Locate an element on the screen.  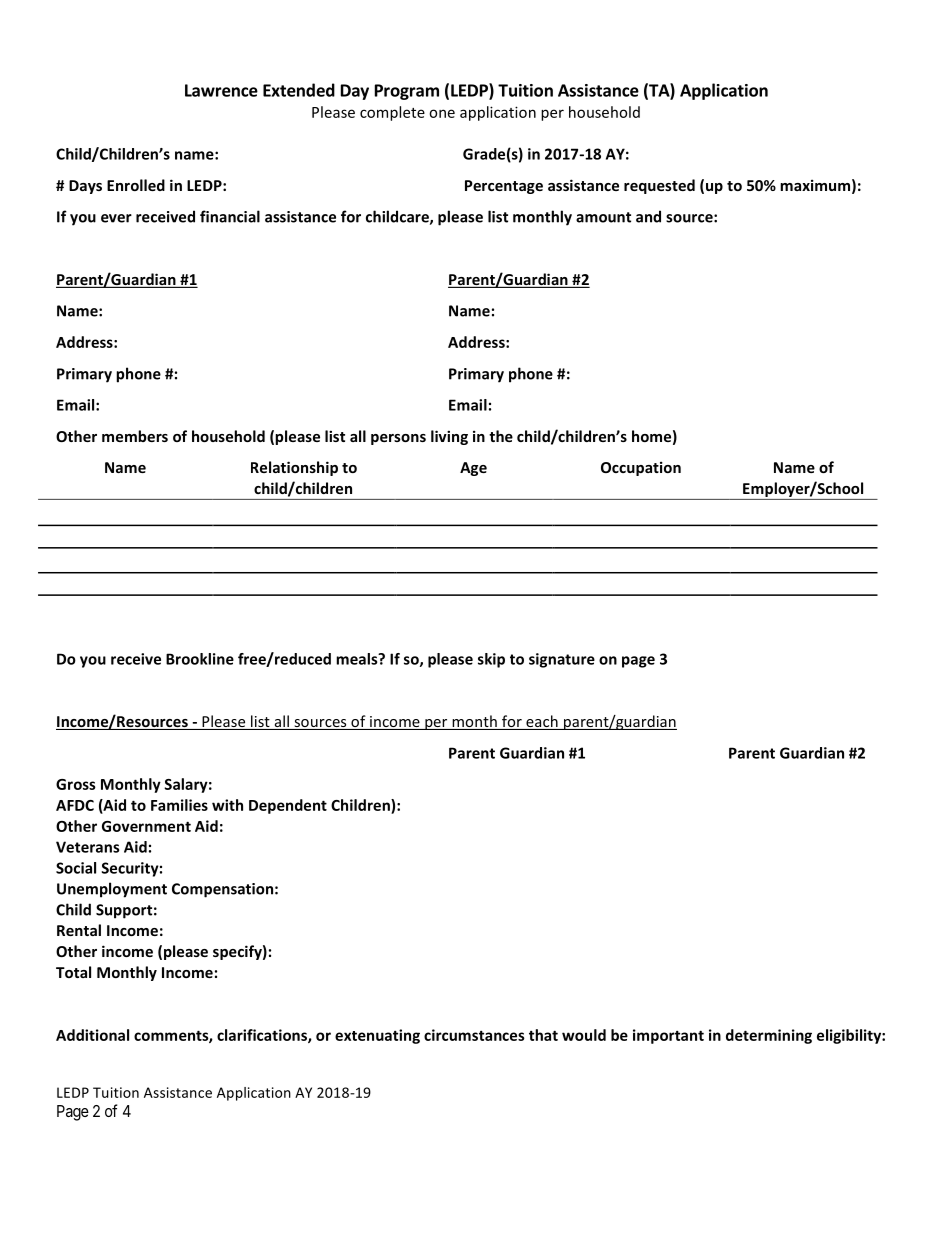
complete is located at coordinates (392, 113).
